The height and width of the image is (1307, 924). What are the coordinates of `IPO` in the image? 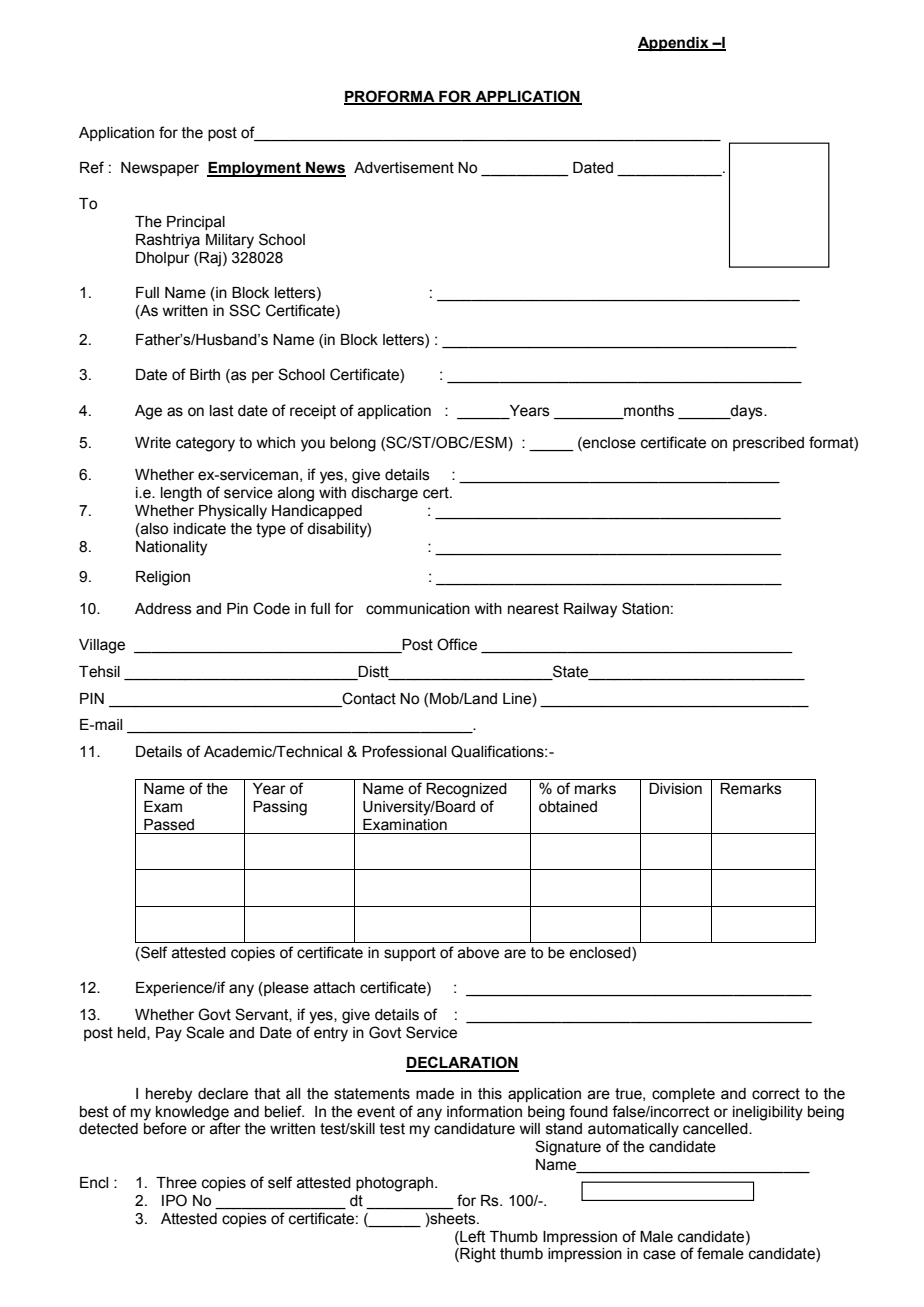 It's located at (174, 1200).
